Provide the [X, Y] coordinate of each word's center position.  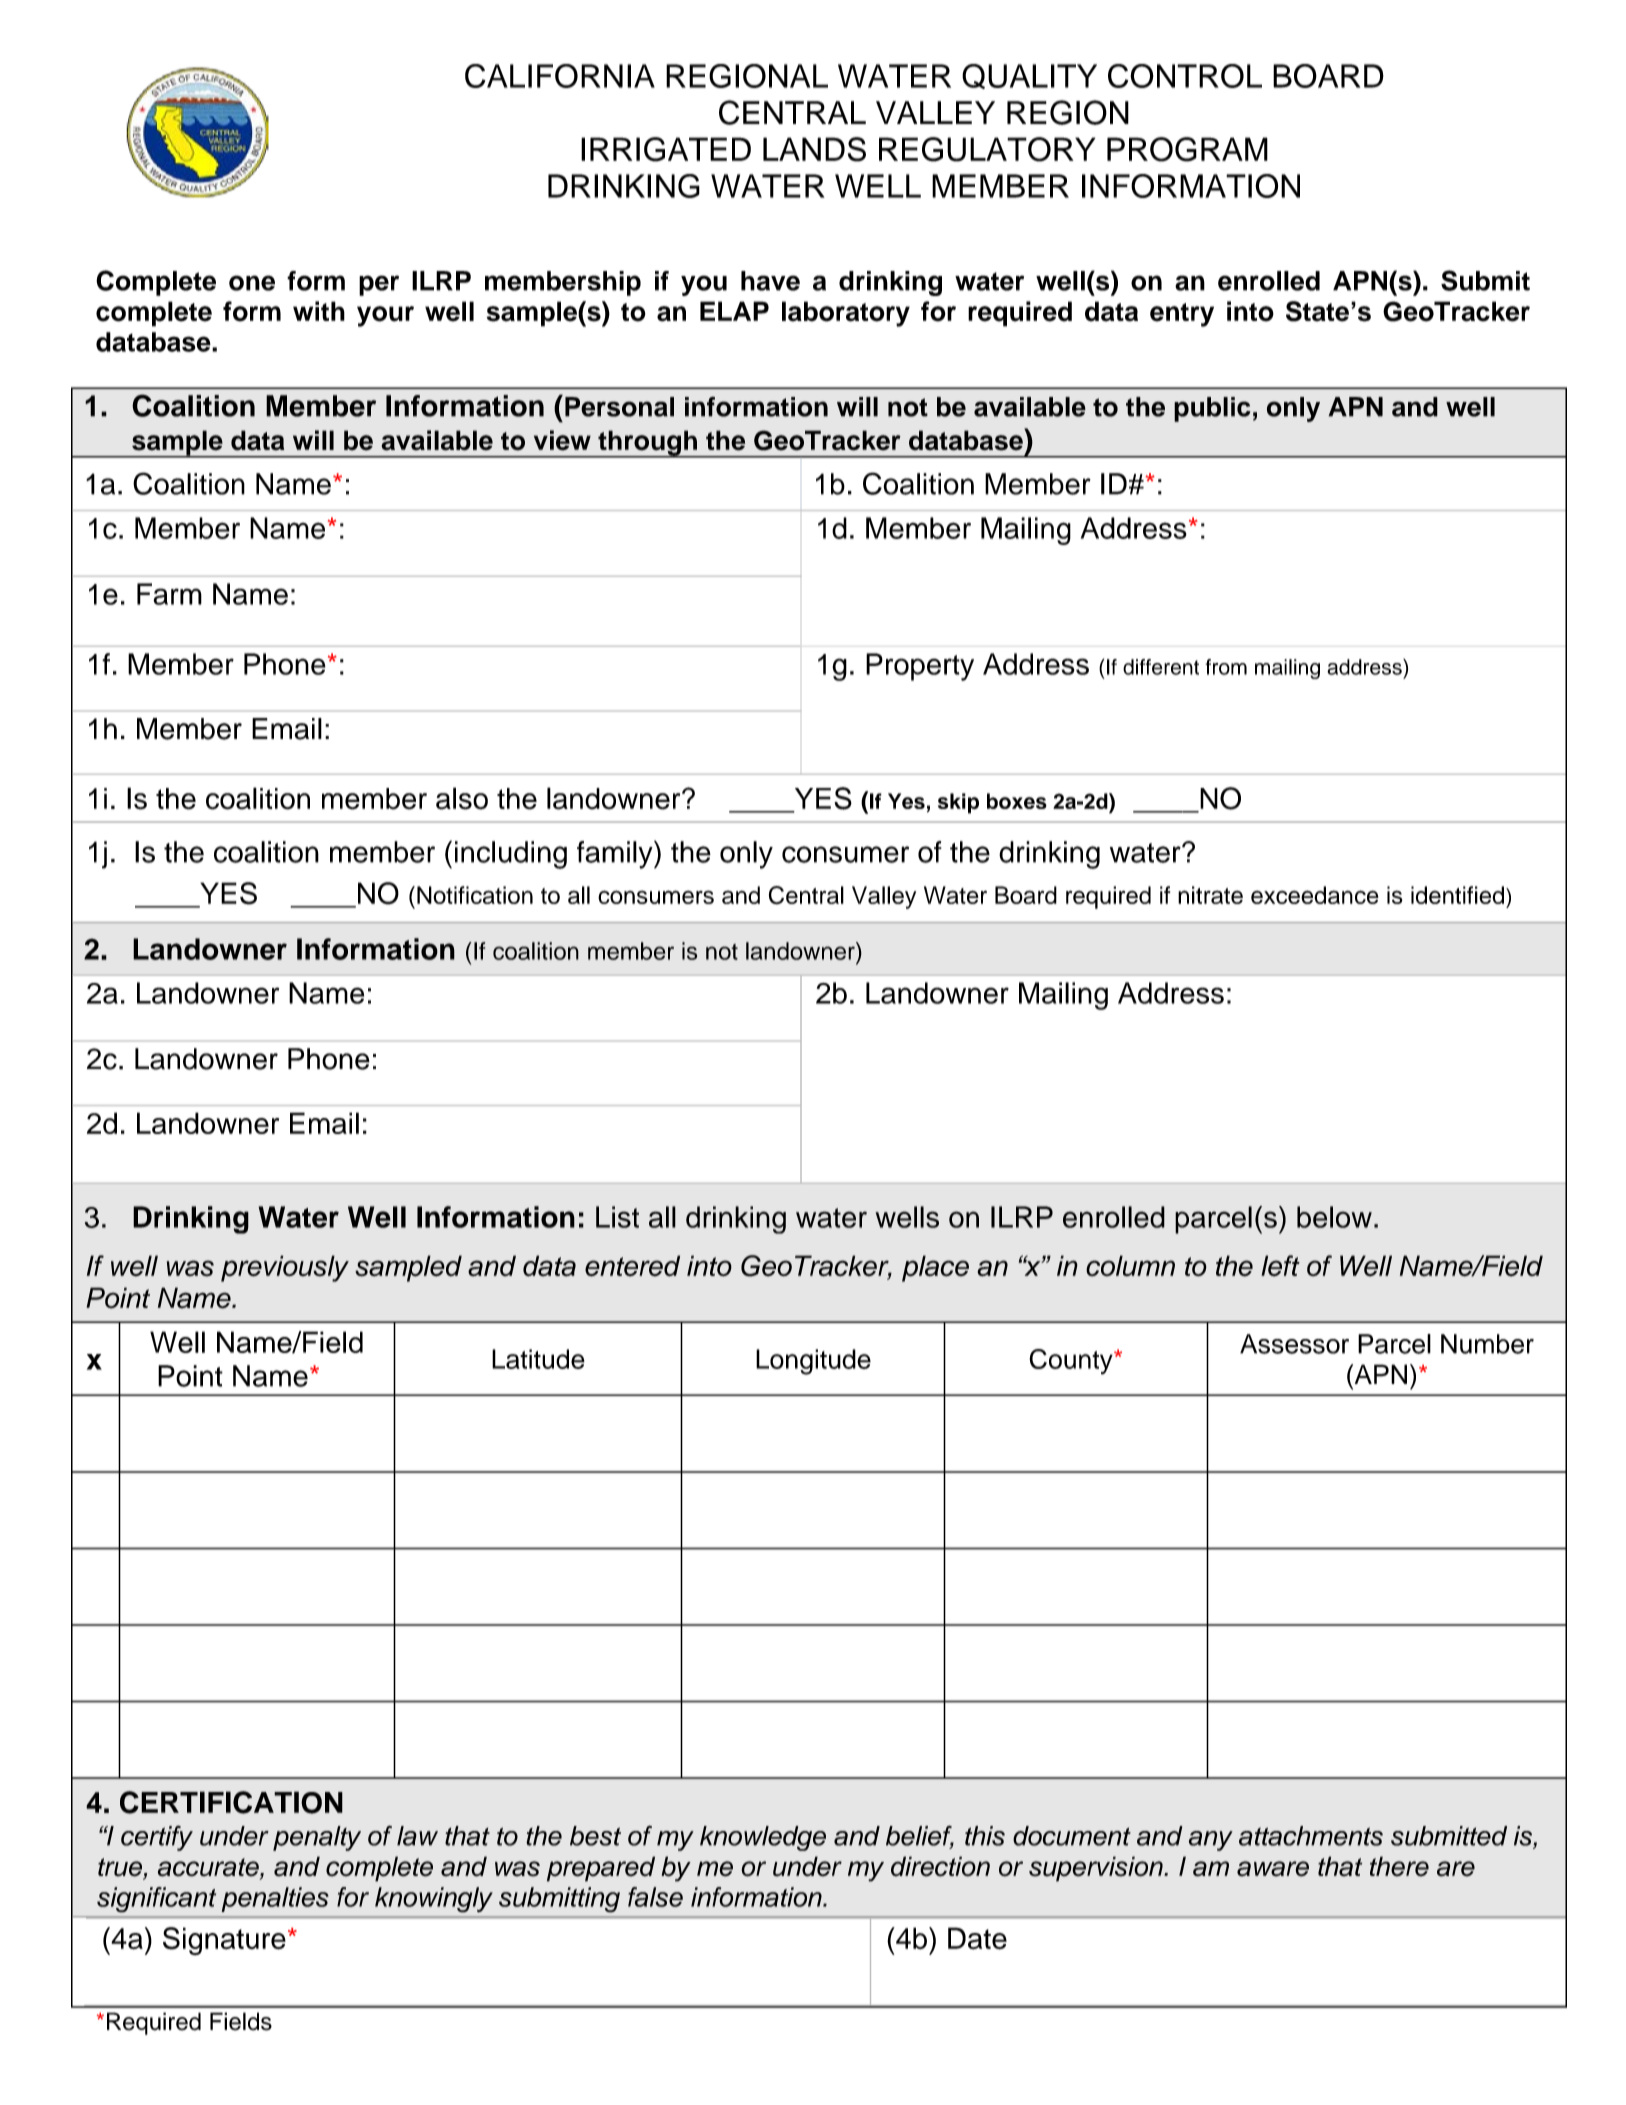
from [1226, 667]
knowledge [763, 1838]
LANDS [814, 149]
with [319, 311]
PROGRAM [1187, 149]
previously [285, 1268]
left [1280, 1266]
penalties [275, 1899]
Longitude [813, 1362]
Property [920, 667]
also [462, 798]
